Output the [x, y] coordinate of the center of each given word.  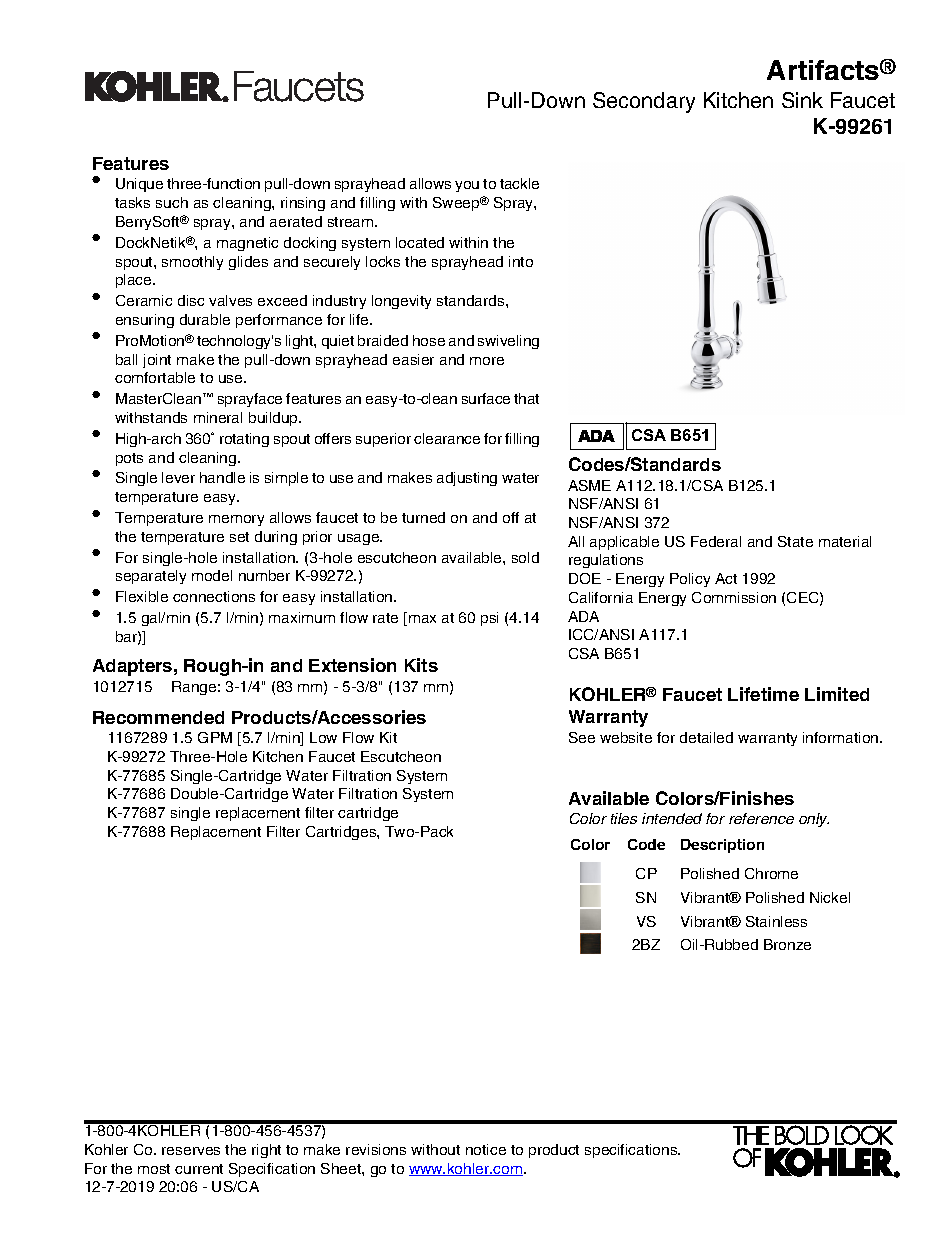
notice [486, 1149]
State [795, 541]
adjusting [467, 479]
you [467, 186]
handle [222, 477]
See [582, 737]
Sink [802, 100]
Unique [139, 185]
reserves [191, 1151]
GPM [215, 737]
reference [761, 818]
